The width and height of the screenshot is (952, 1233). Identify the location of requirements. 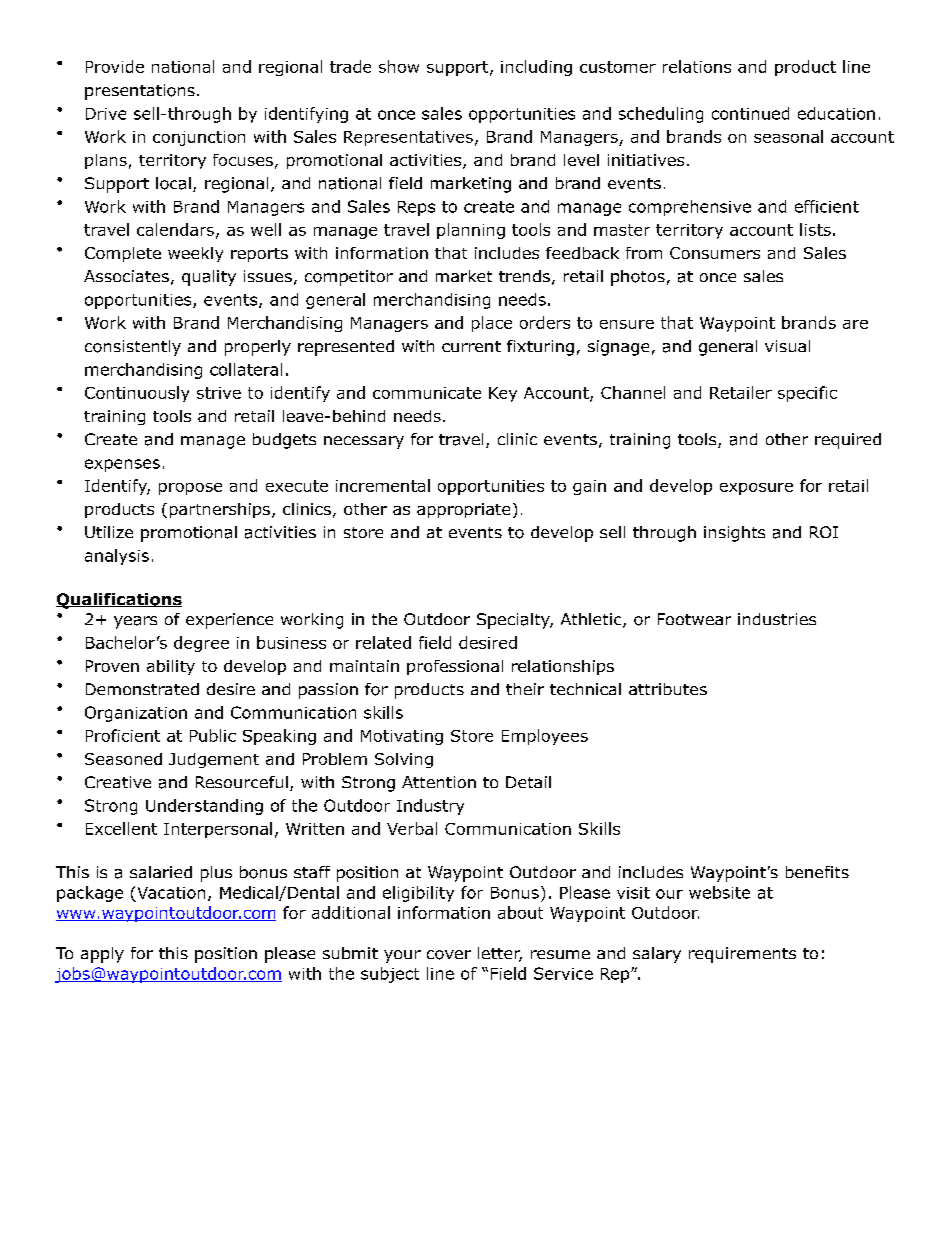
(742, 955).
